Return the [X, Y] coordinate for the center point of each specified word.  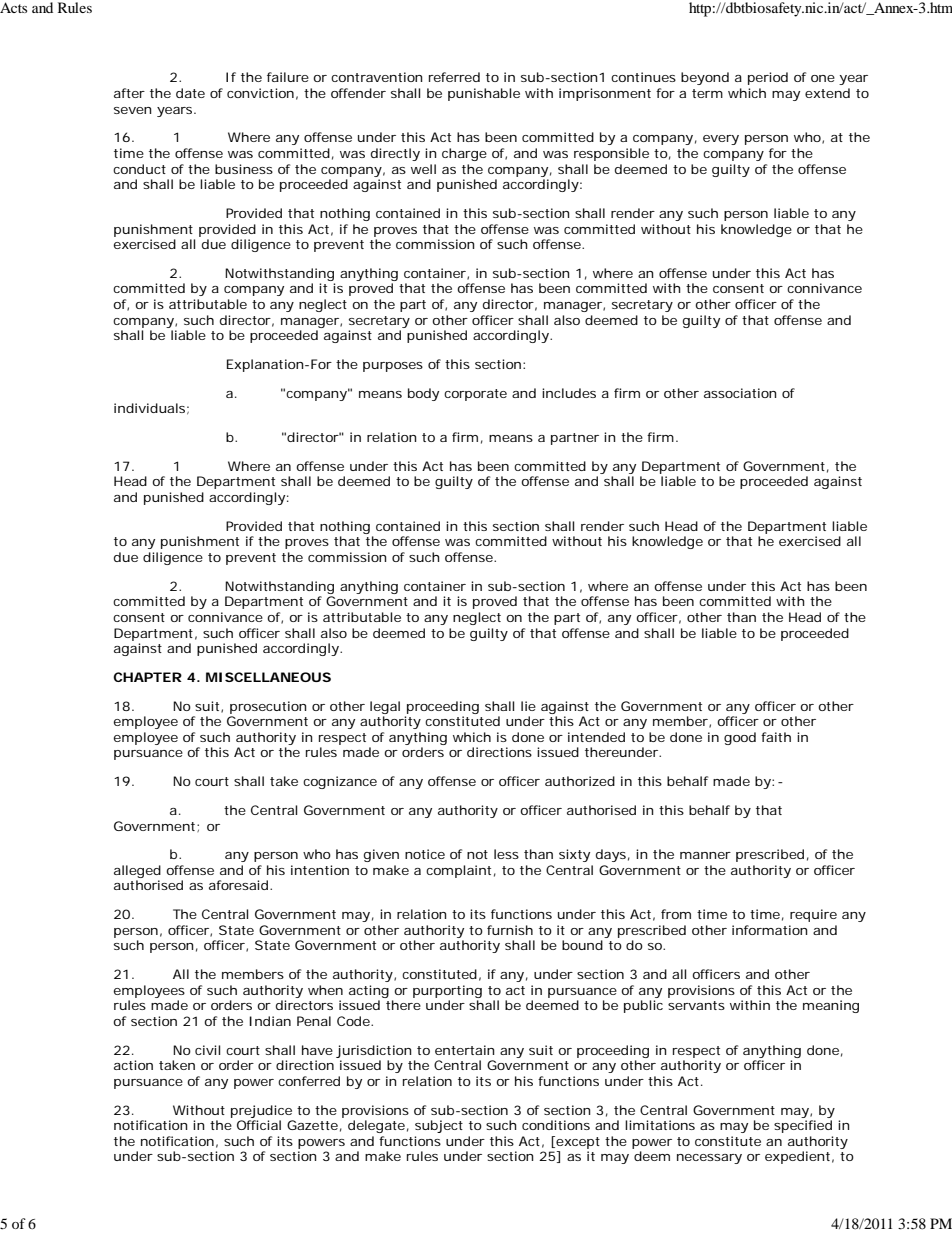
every [721, 140]
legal [385, 707]
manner [705, 855]
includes [569, 393]
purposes [393, 367]
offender [358, 93]
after [129, 93]
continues [643, 77]
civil [207, 1050]
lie [528, 706]
